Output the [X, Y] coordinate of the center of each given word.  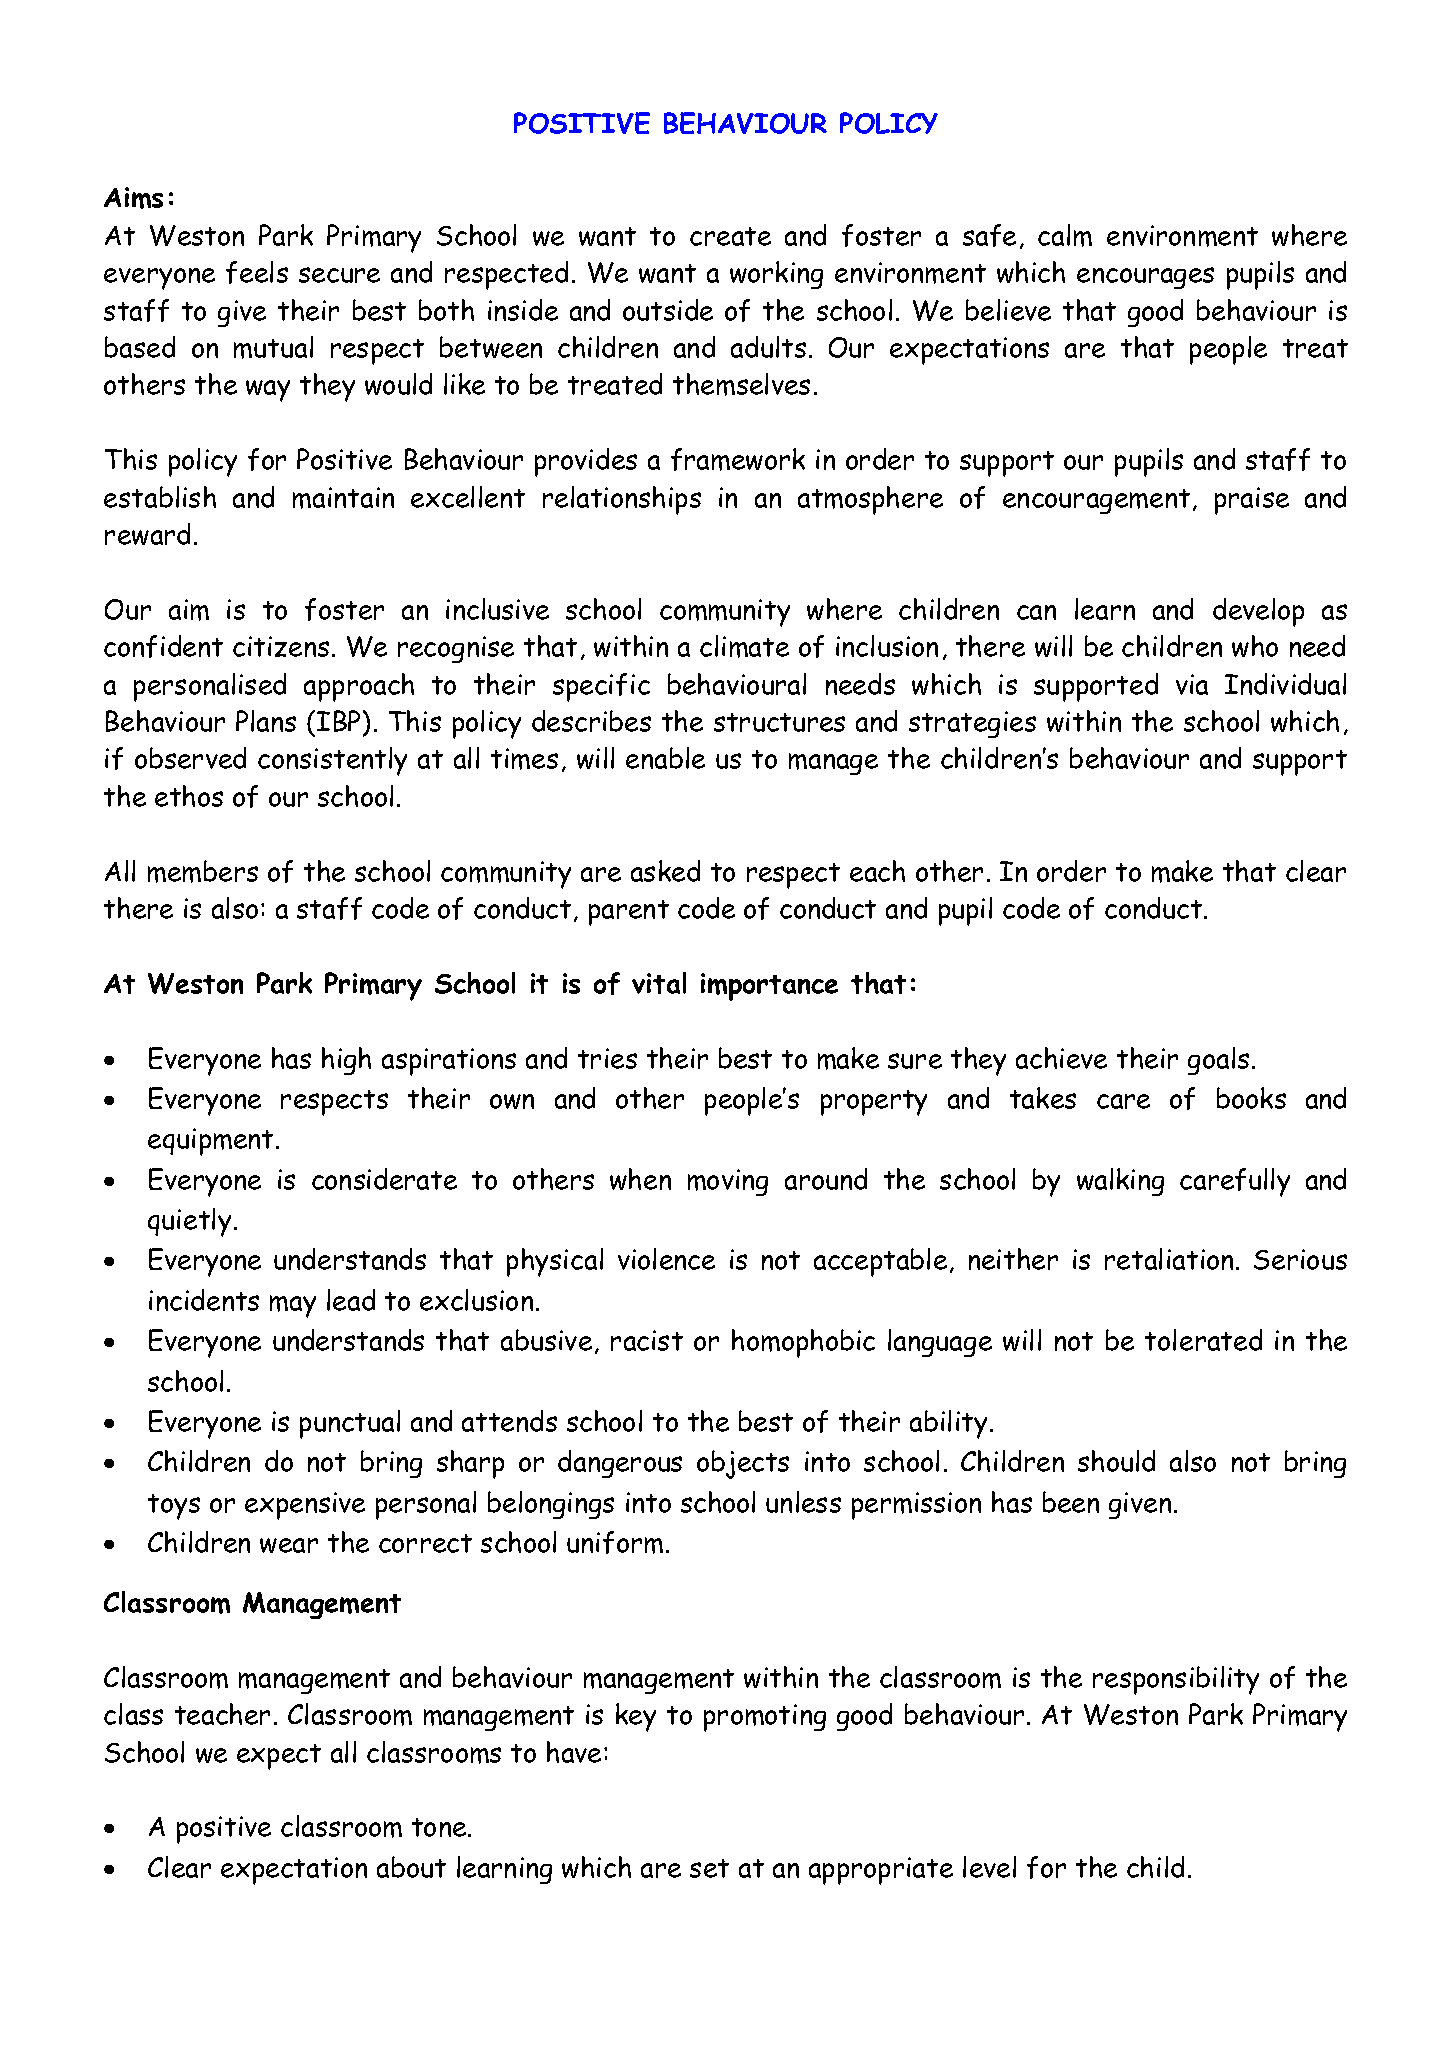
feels [257, 272]
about [411, 1867]
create [730, 236]
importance [769, 987]
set [709, 1868]
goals [1218, 1061]
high [346, 1061]
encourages [1145, 278]
